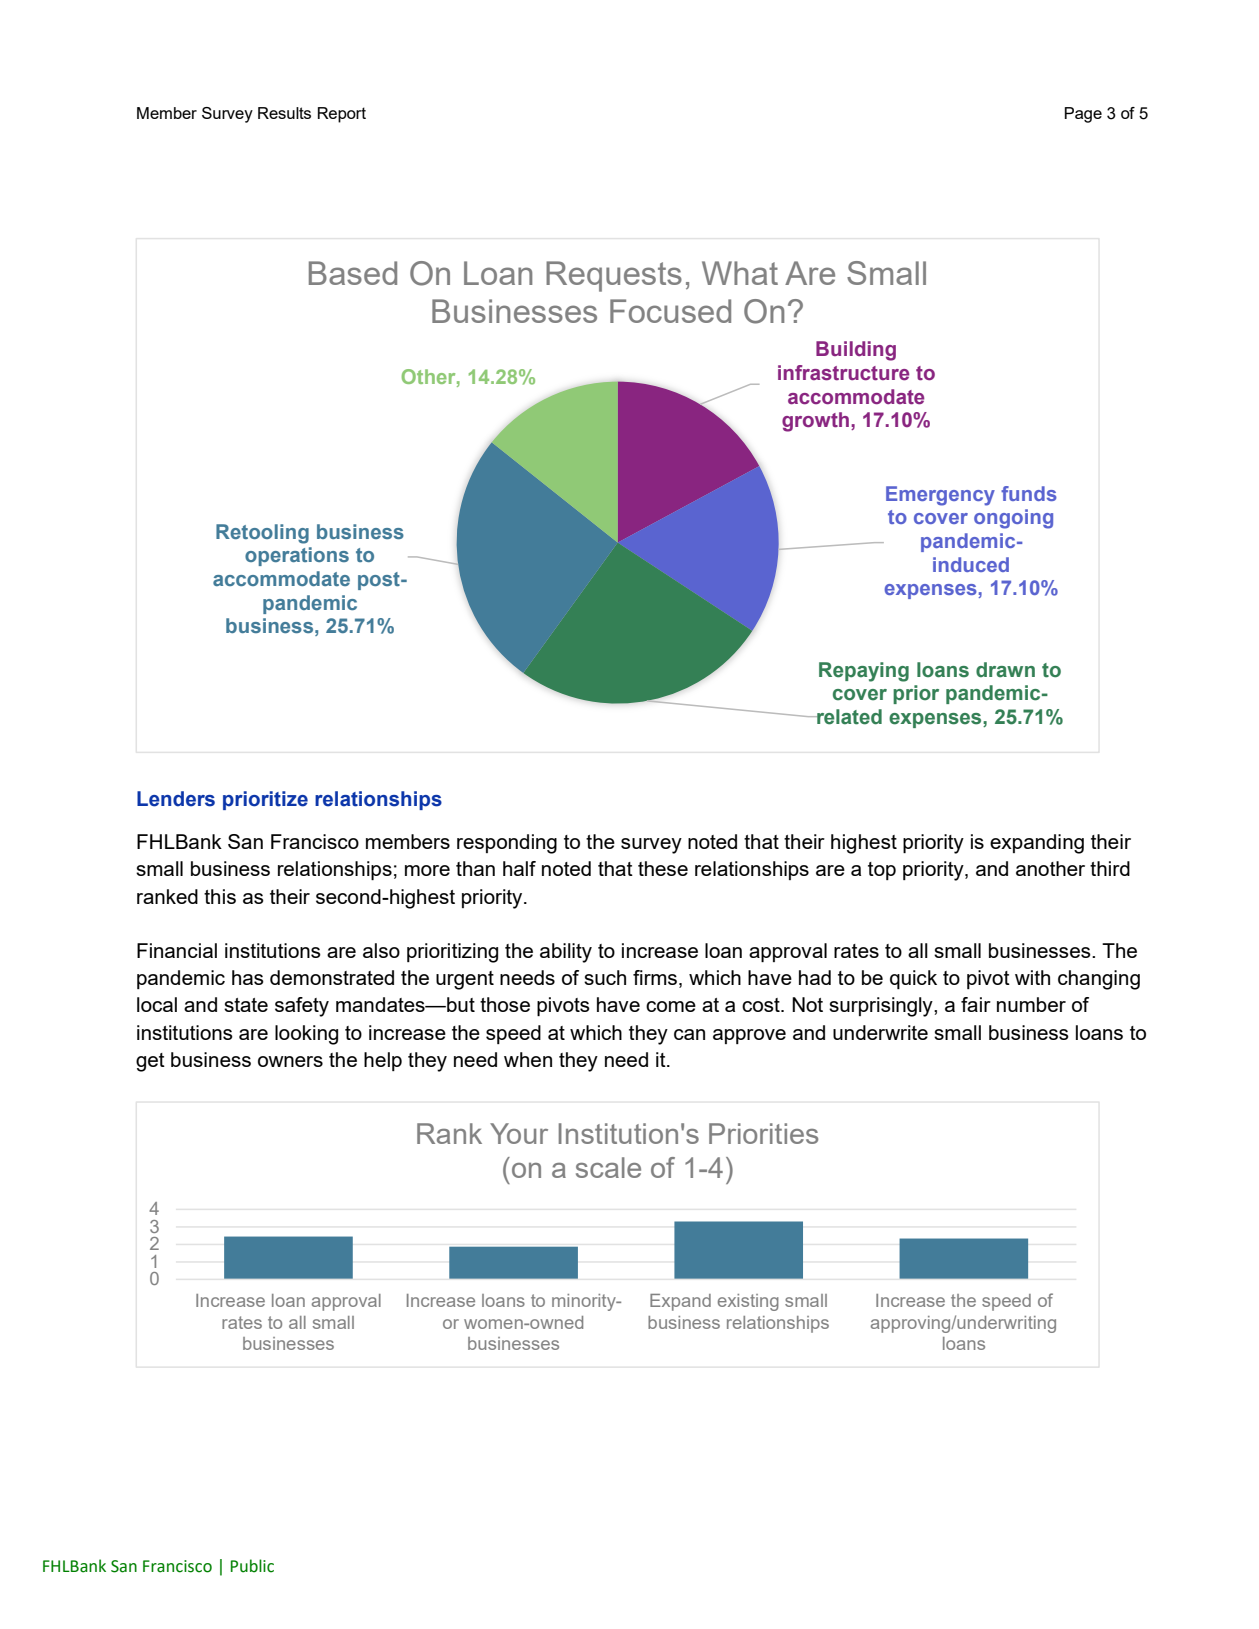 This screenshot has height=1629, width=1259. I want to click on Public, so click(252, 1566).
